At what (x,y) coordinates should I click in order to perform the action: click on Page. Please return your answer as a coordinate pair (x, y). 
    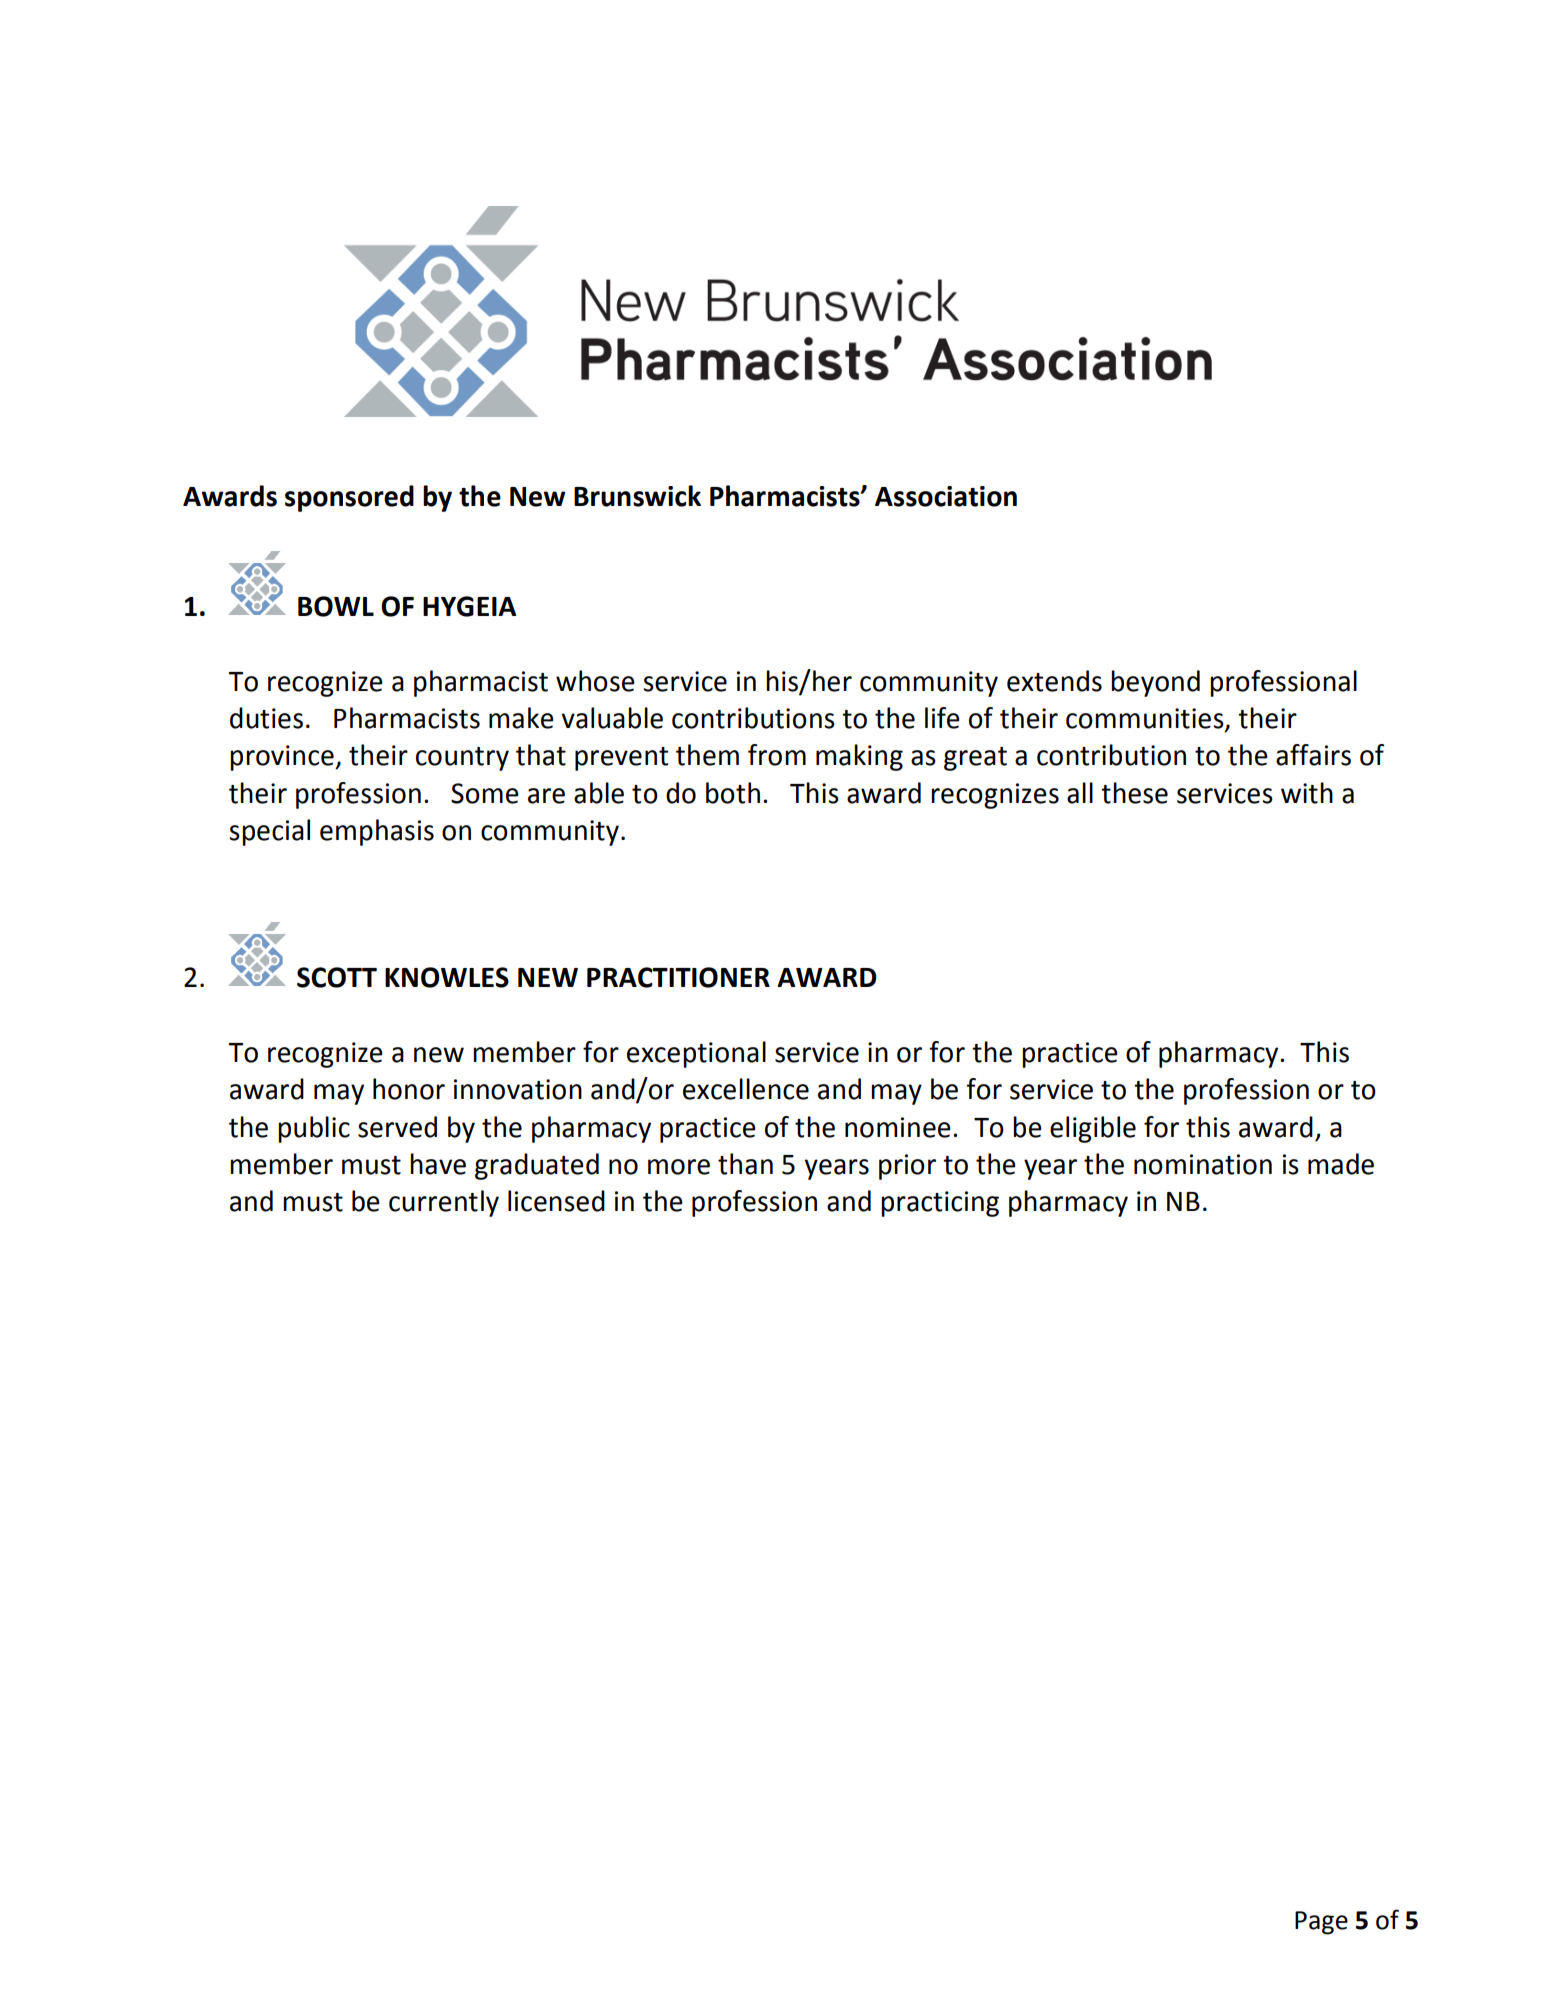
    Looking at the image, I should click on (1321, 1923).
